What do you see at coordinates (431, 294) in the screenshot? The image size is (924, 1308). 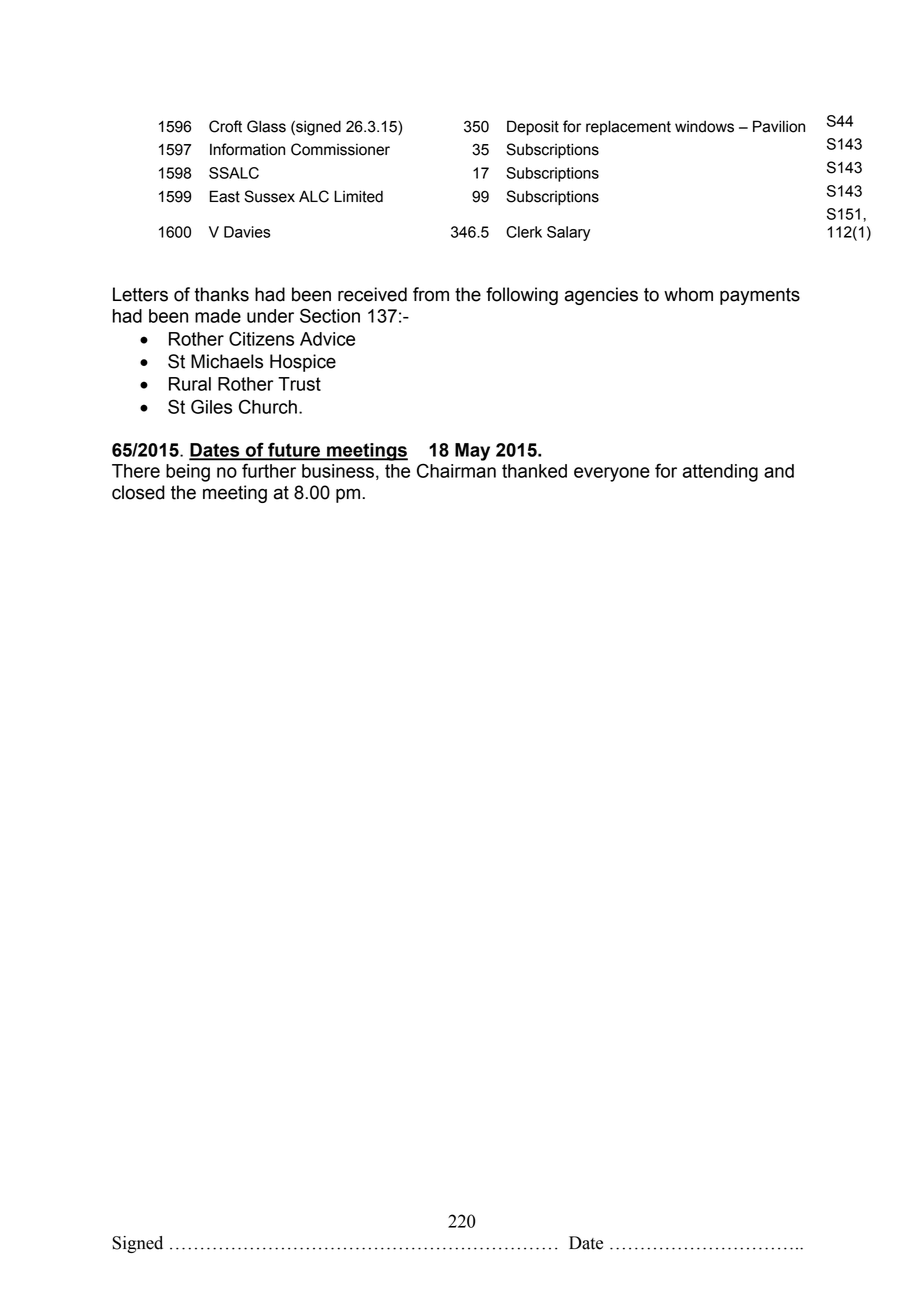 I see `from` at bounding box center [431, 294].
